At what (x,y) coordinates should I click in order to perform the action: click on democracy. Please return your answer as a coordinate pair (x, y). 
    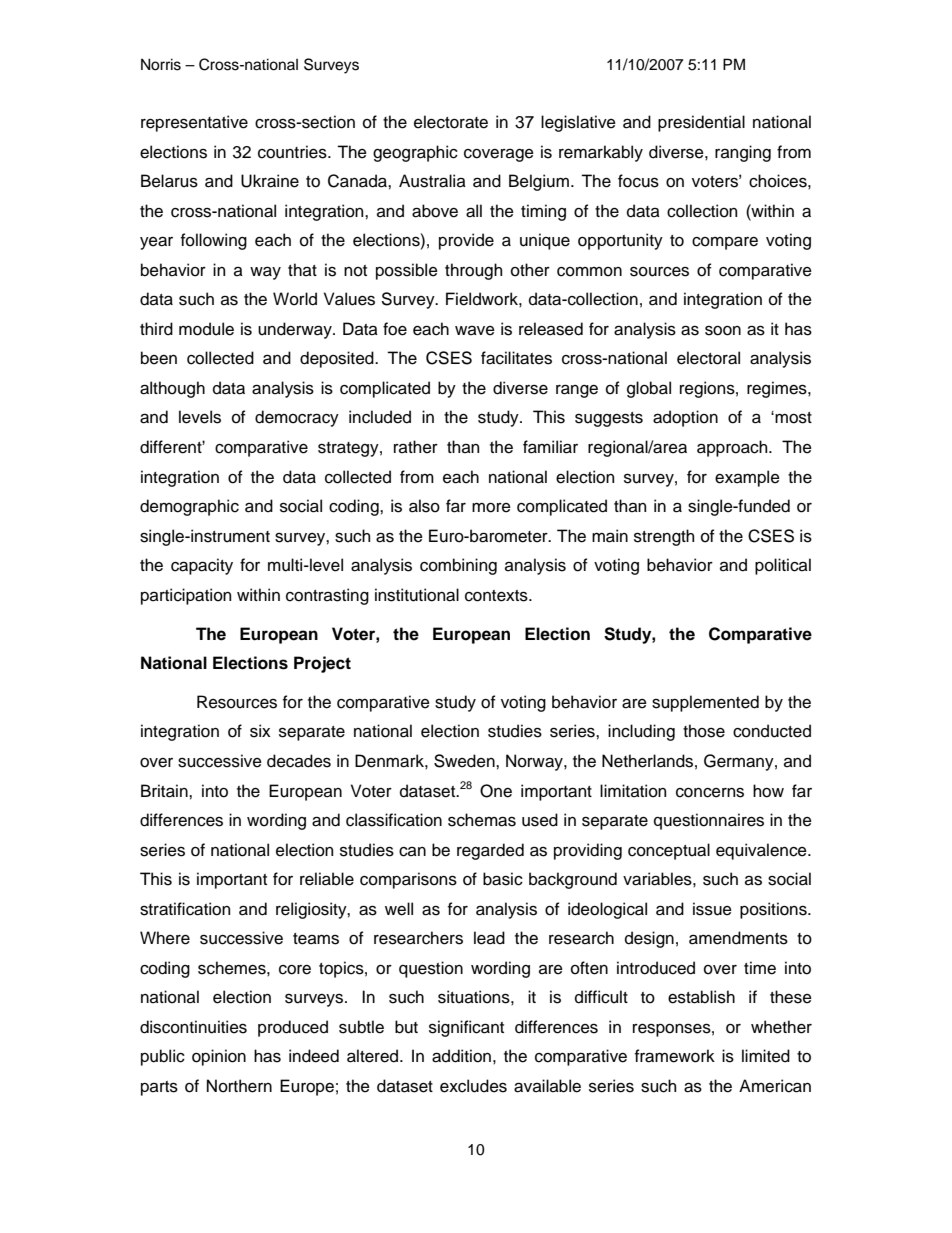
    Looking at the image, I should click on (297, 418).
